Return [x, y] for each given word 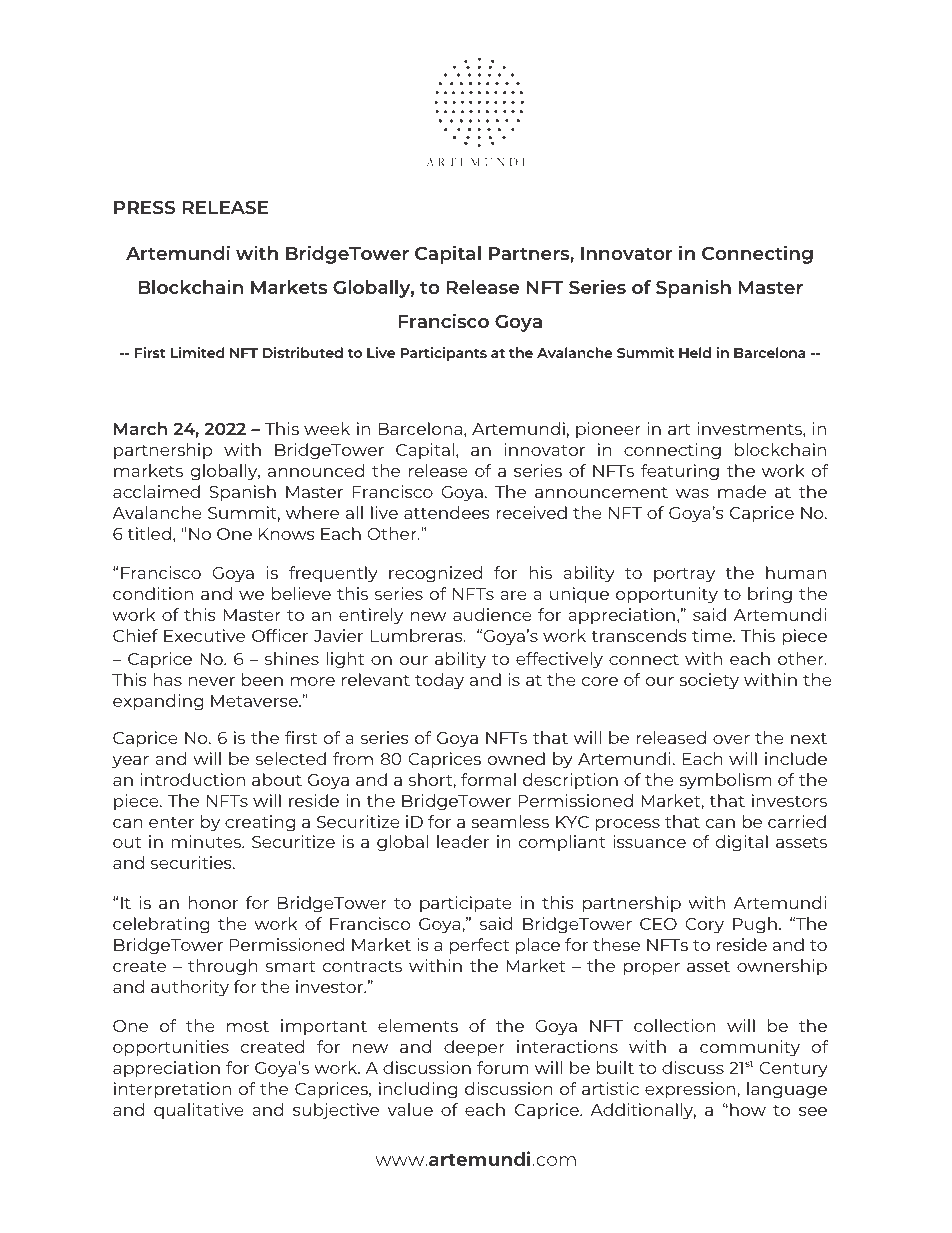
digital [742, 843]
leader [463, 841]
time [713, 635]
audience [492, 614]
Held [695, 352]
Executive [204, 635]
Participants [444, 354]
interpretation [172, 1090]
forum [503, 1067]
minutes [207, 841]
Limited [197, 352]
